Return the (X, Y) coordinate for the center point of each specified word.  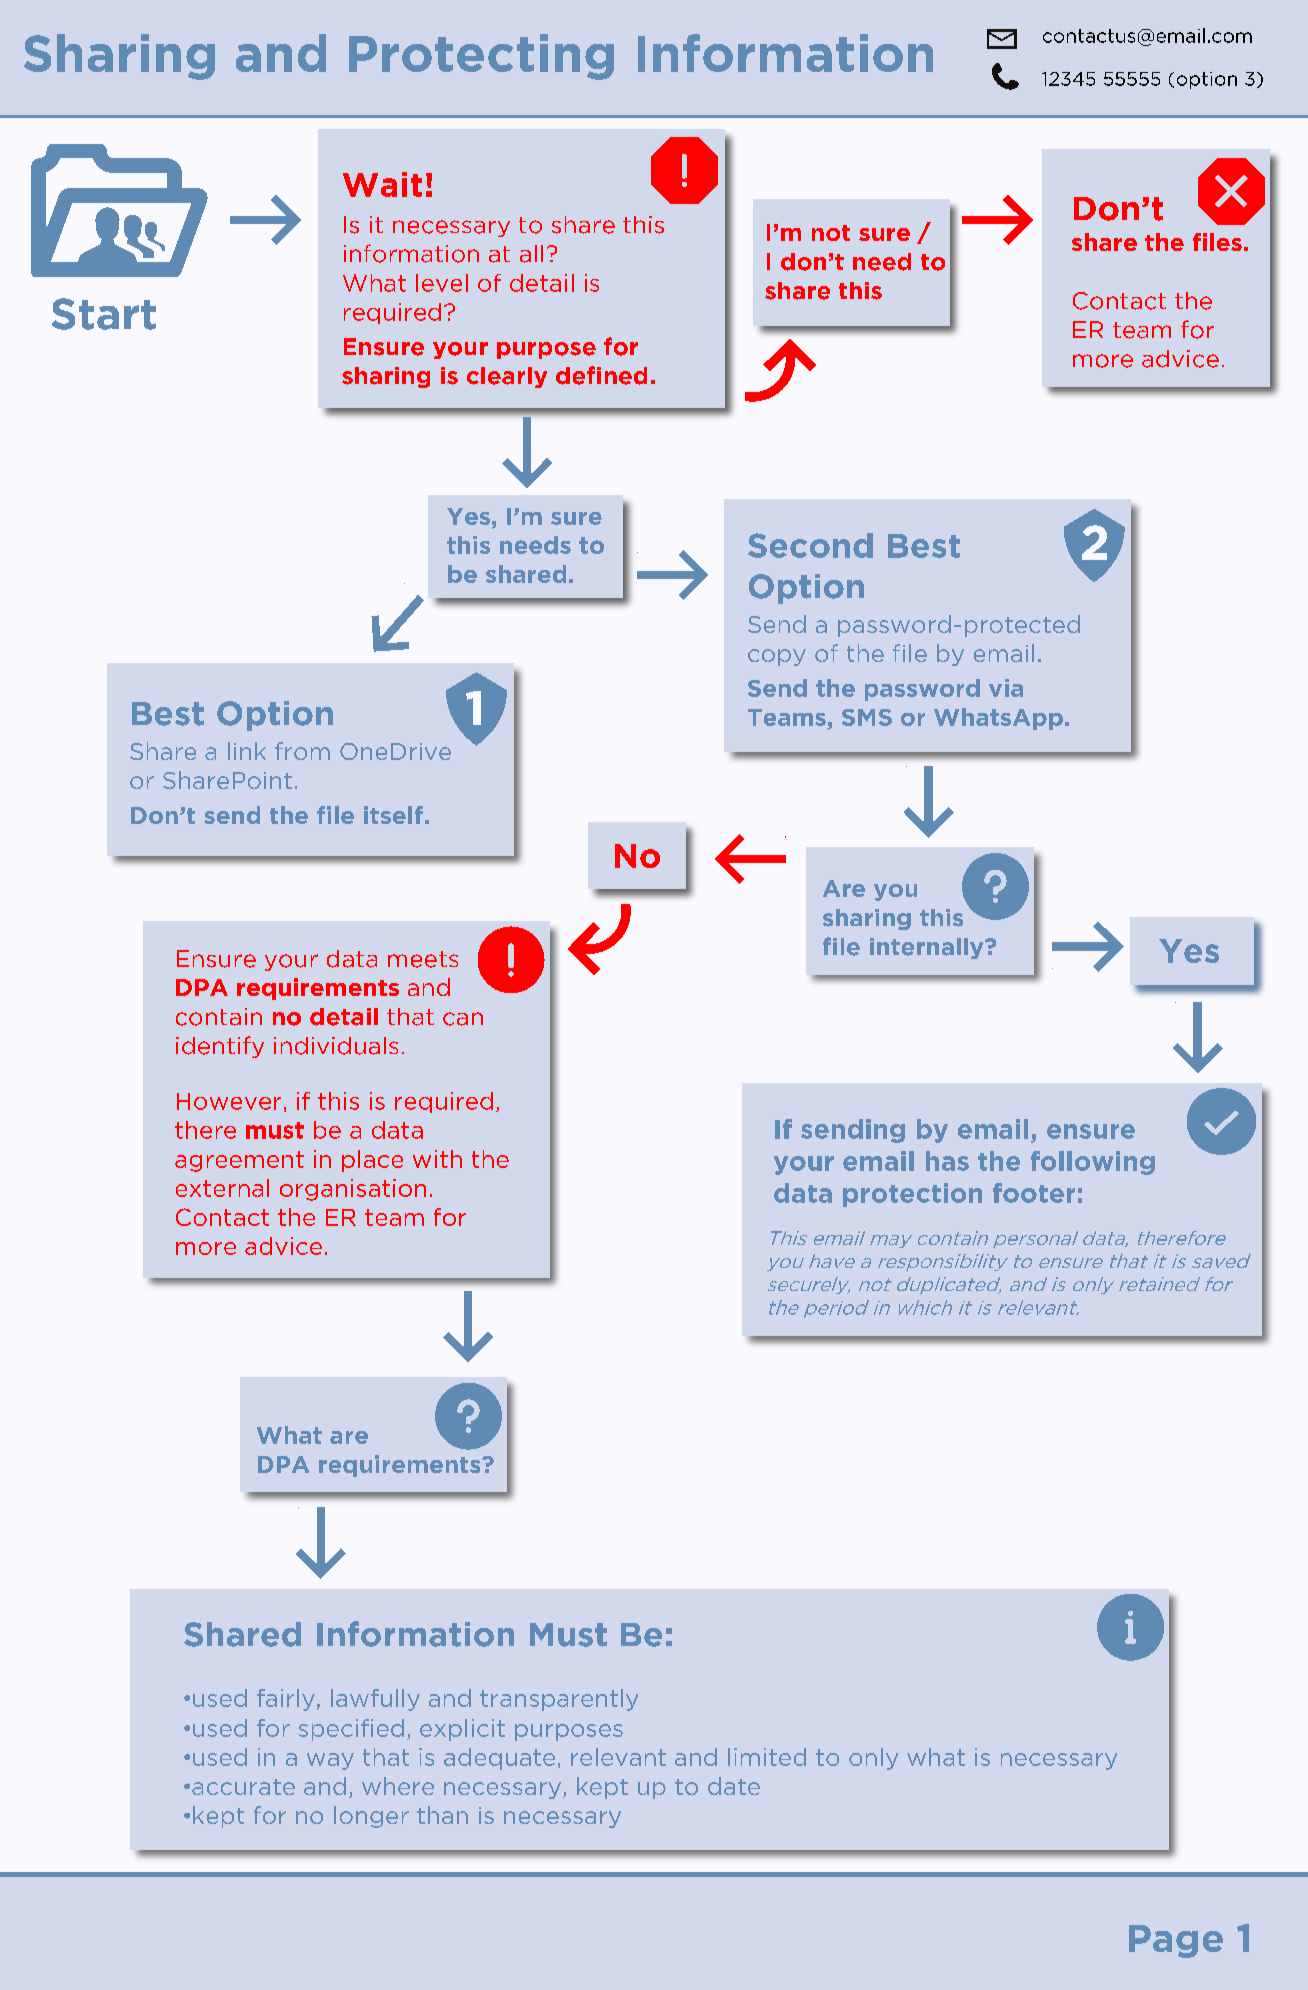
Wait (382, 184)
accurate (243, 1787)
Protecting (481, 57)
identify (220, 1047)
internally (928, 948)
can (463, 1019)
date (734, 1786)
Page (1176, 1941)
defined (601, 375)
